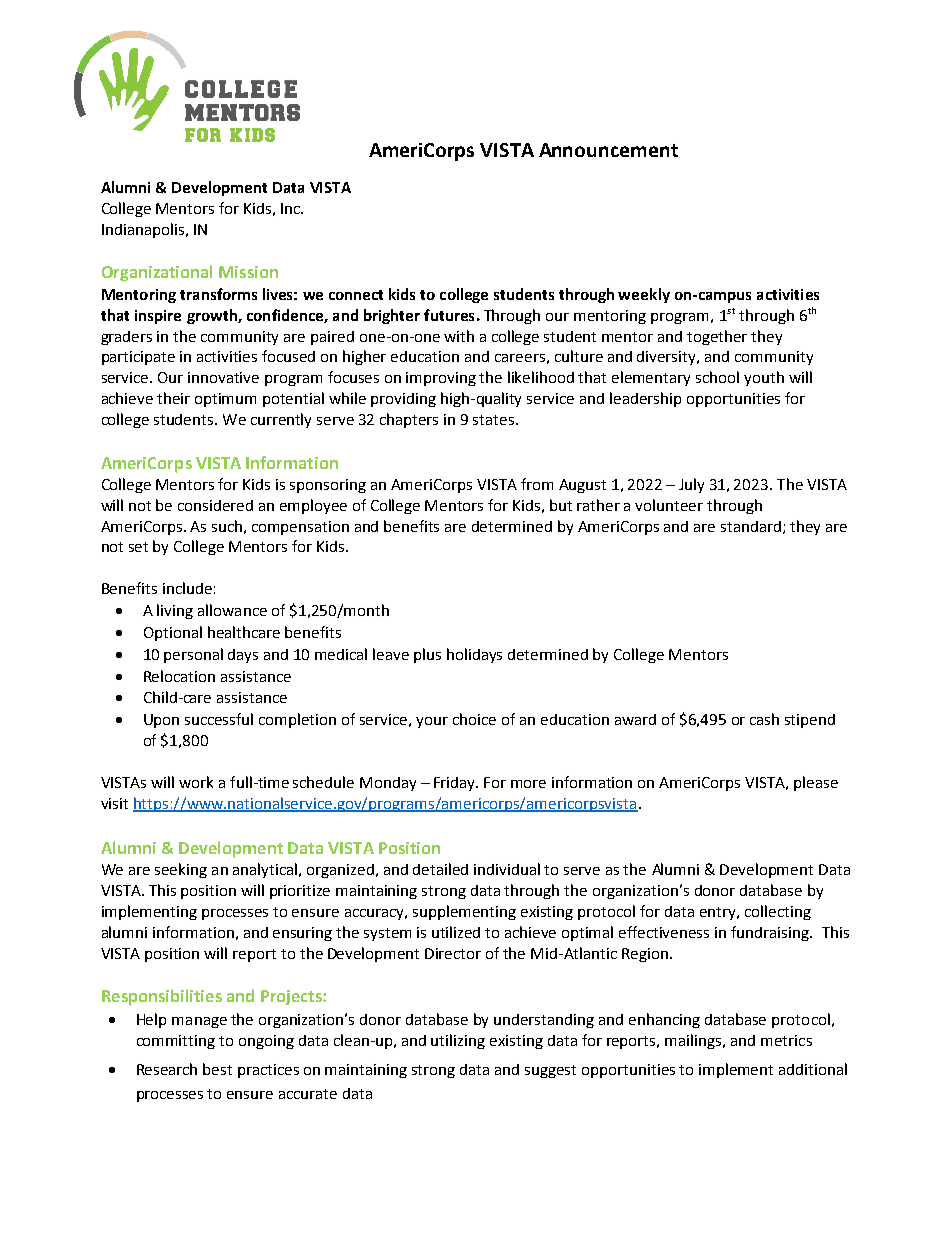 Image resolution: width=952 pixels, height=1233 pixels. I want to click on detailed, so click(440, 869).
